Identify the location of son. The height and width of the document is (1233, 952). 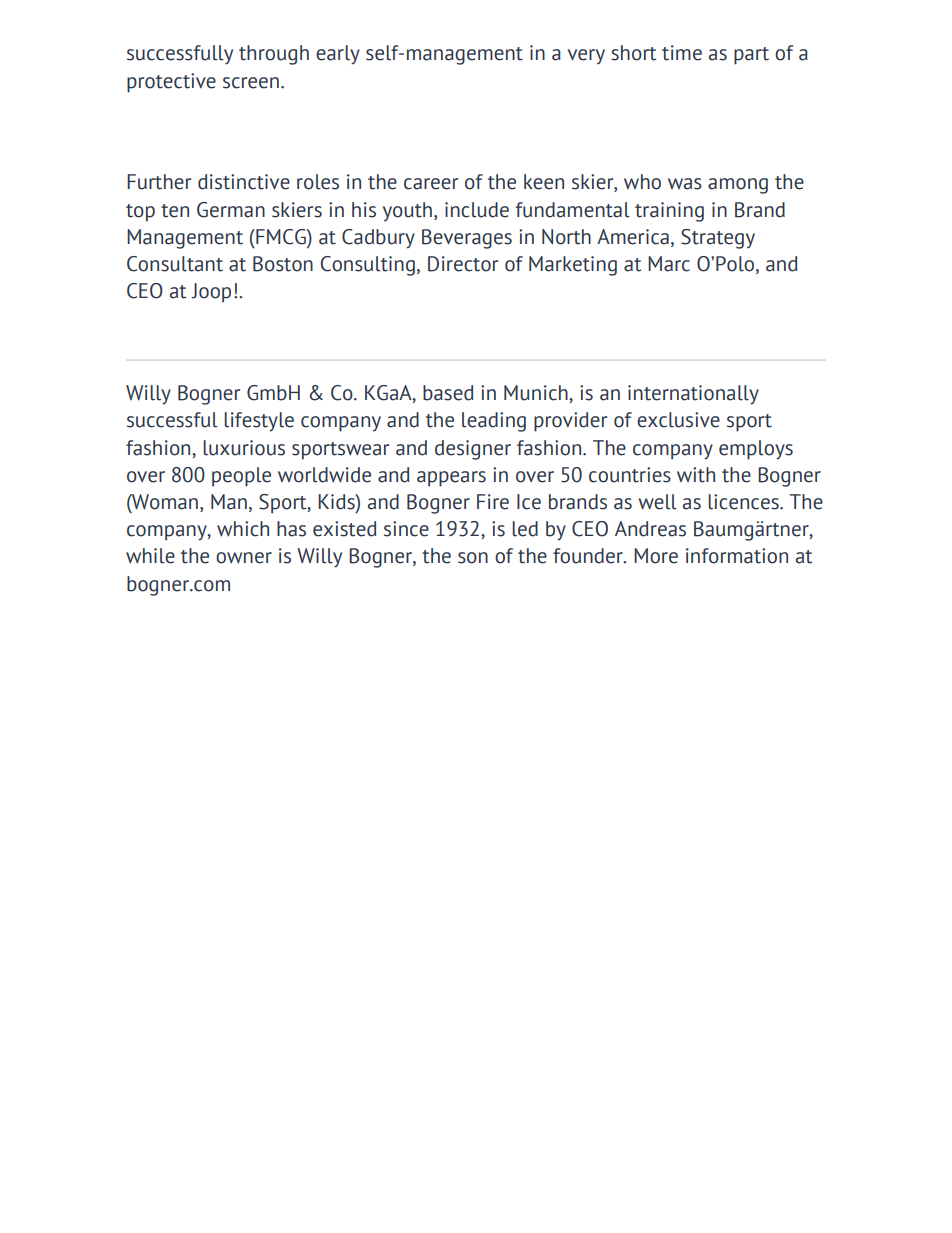
(473, 558).
